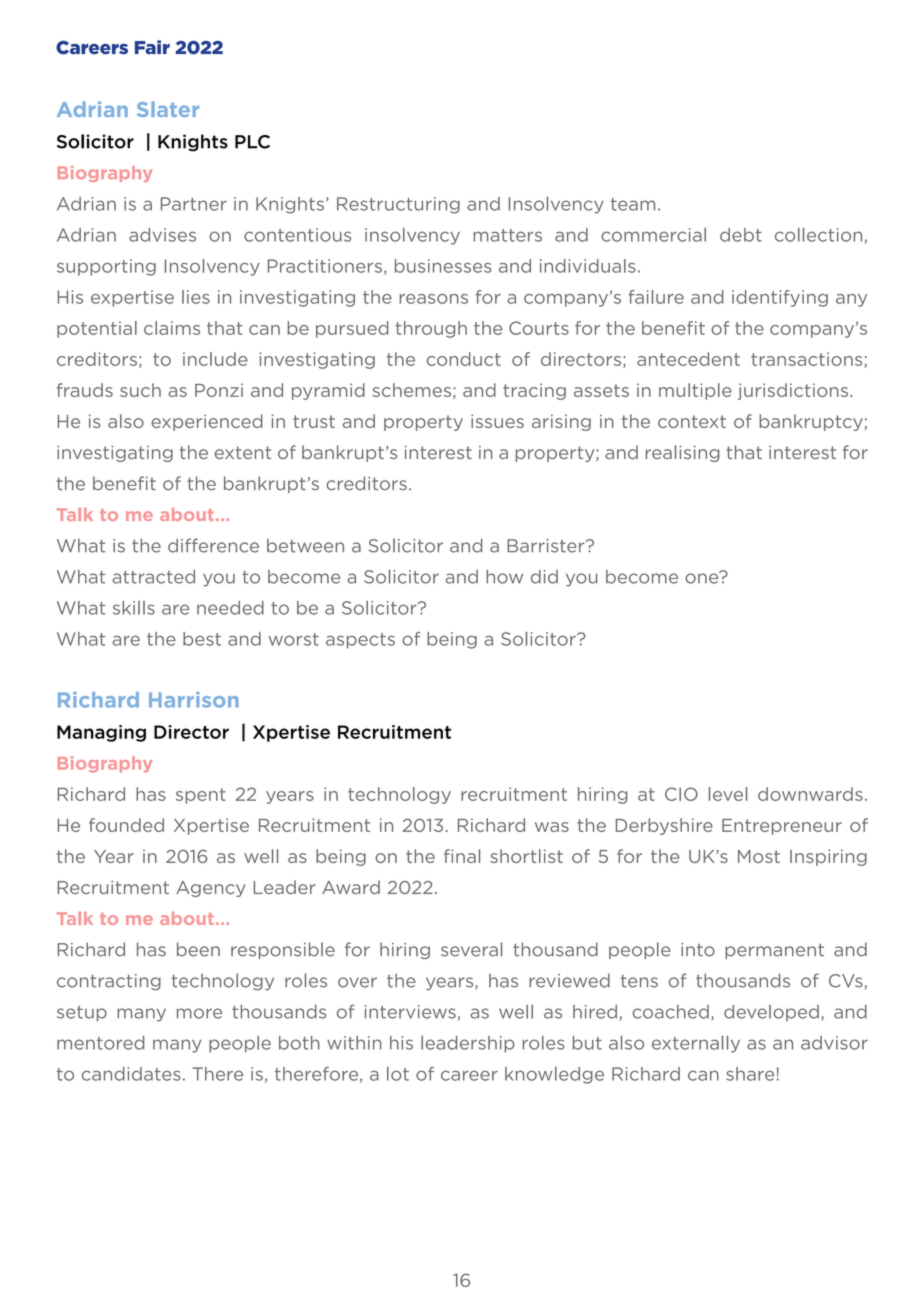  What do you see at coordinates (695, 391) in the screenshot?
I see `multiple` at bounding box center [695, 391].
